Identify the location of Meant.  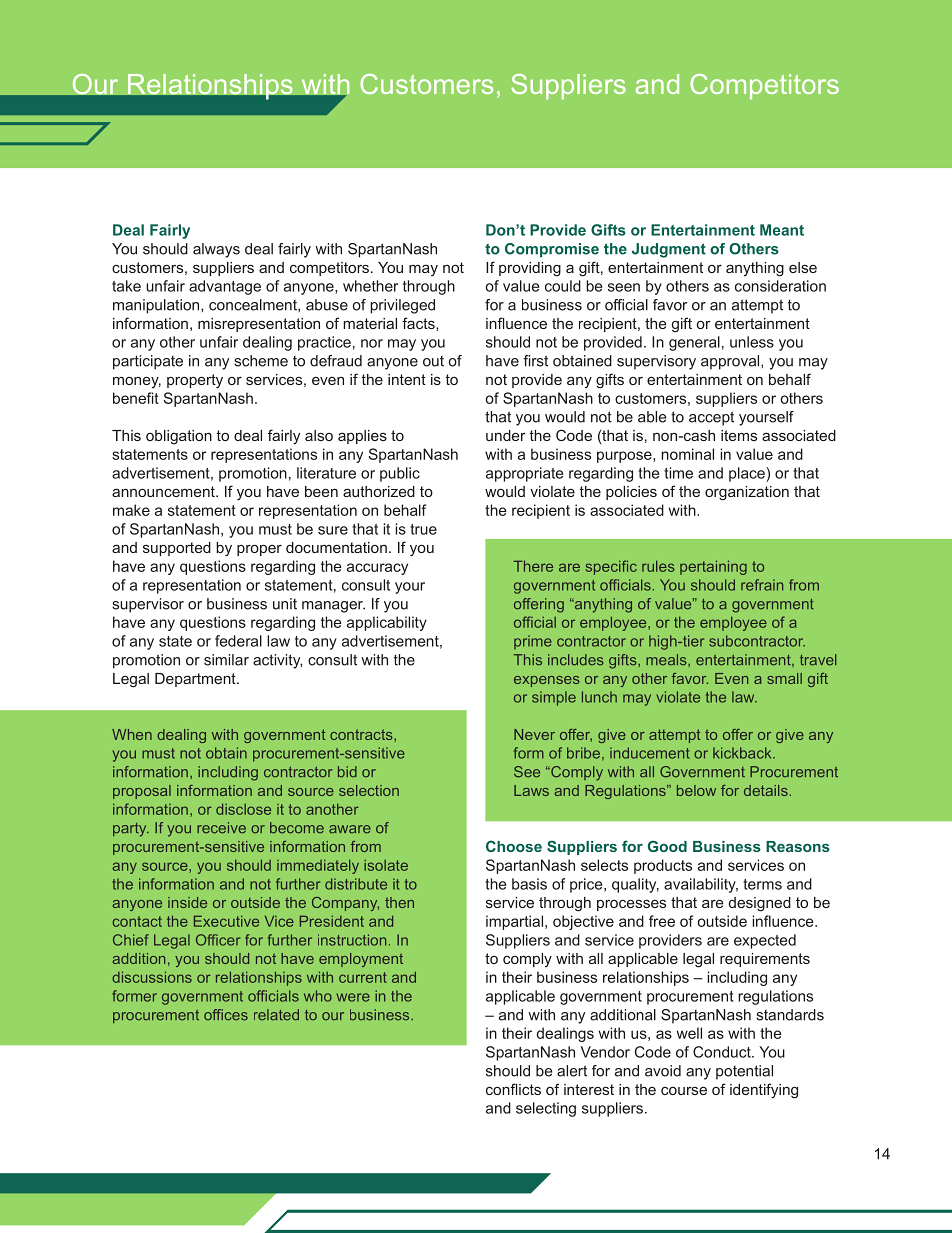
(782, 230).
